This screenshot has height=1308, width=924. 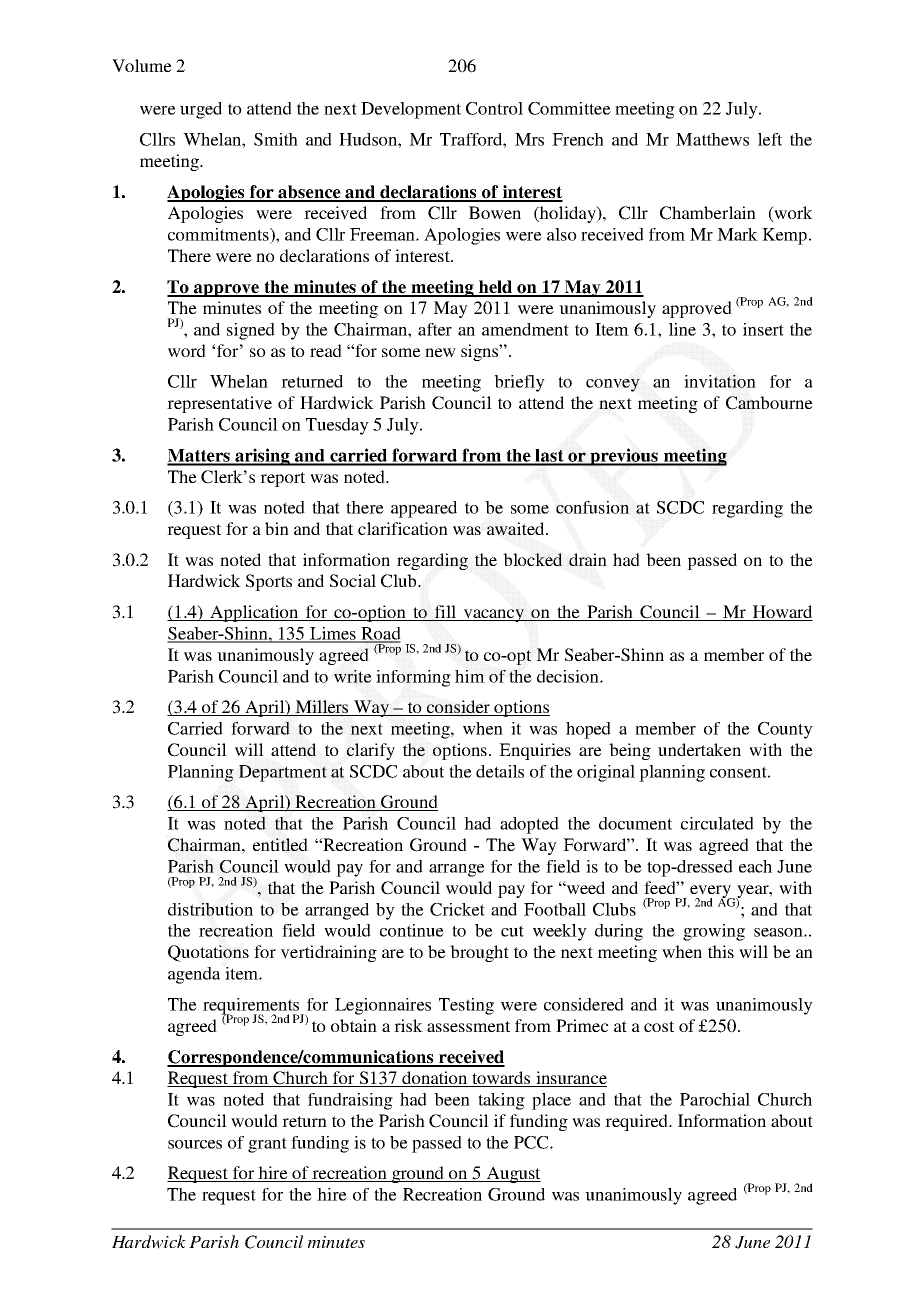 What do you see at coordinates (720, 381) in the screenshot?
I see `invitation` at bounding box center [720, 381].
